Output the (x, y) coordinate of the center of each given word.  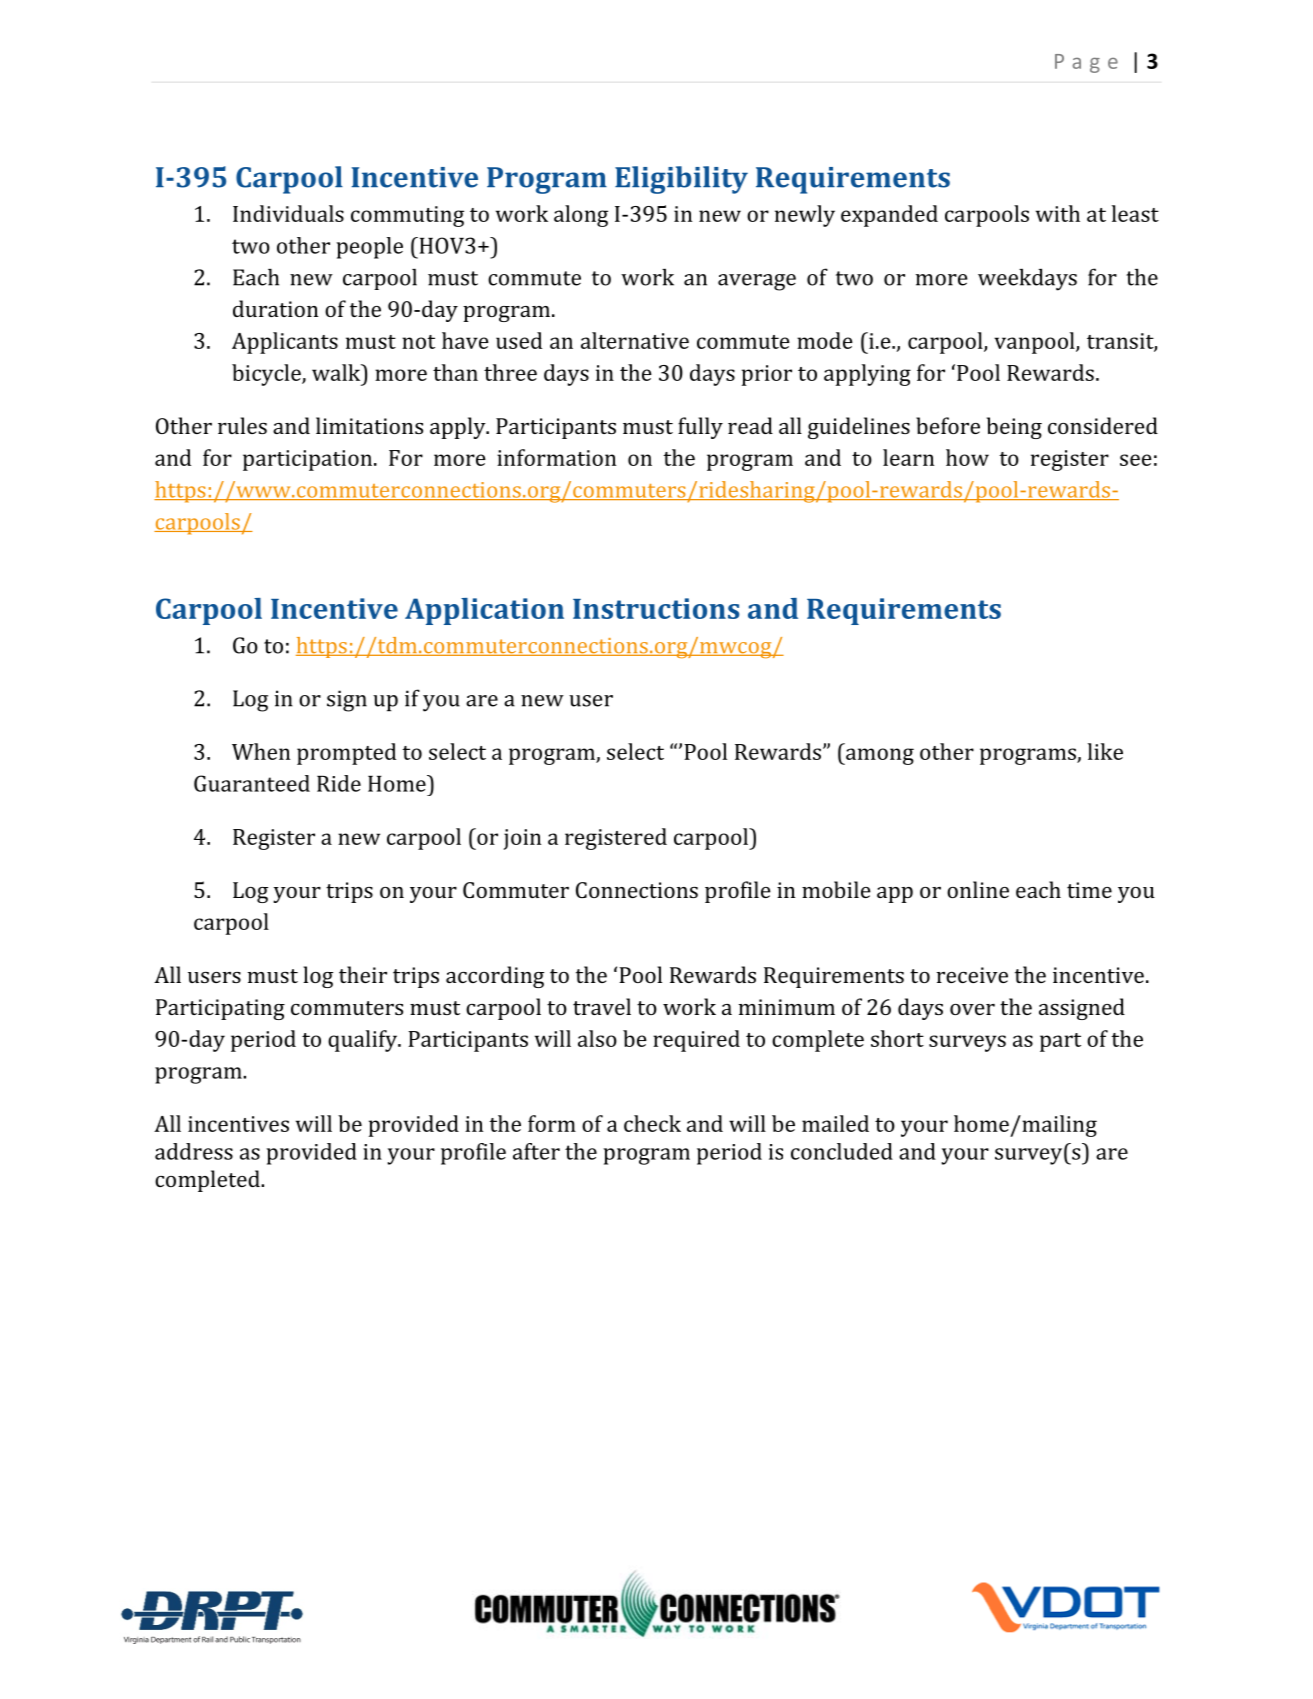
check (652, 1123)
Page (1086, 63)
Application (484, 611)
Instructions (656, 608)
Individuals (288, 213)
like (1105, 751)
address (194, 1151)
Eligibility (681, 180)
